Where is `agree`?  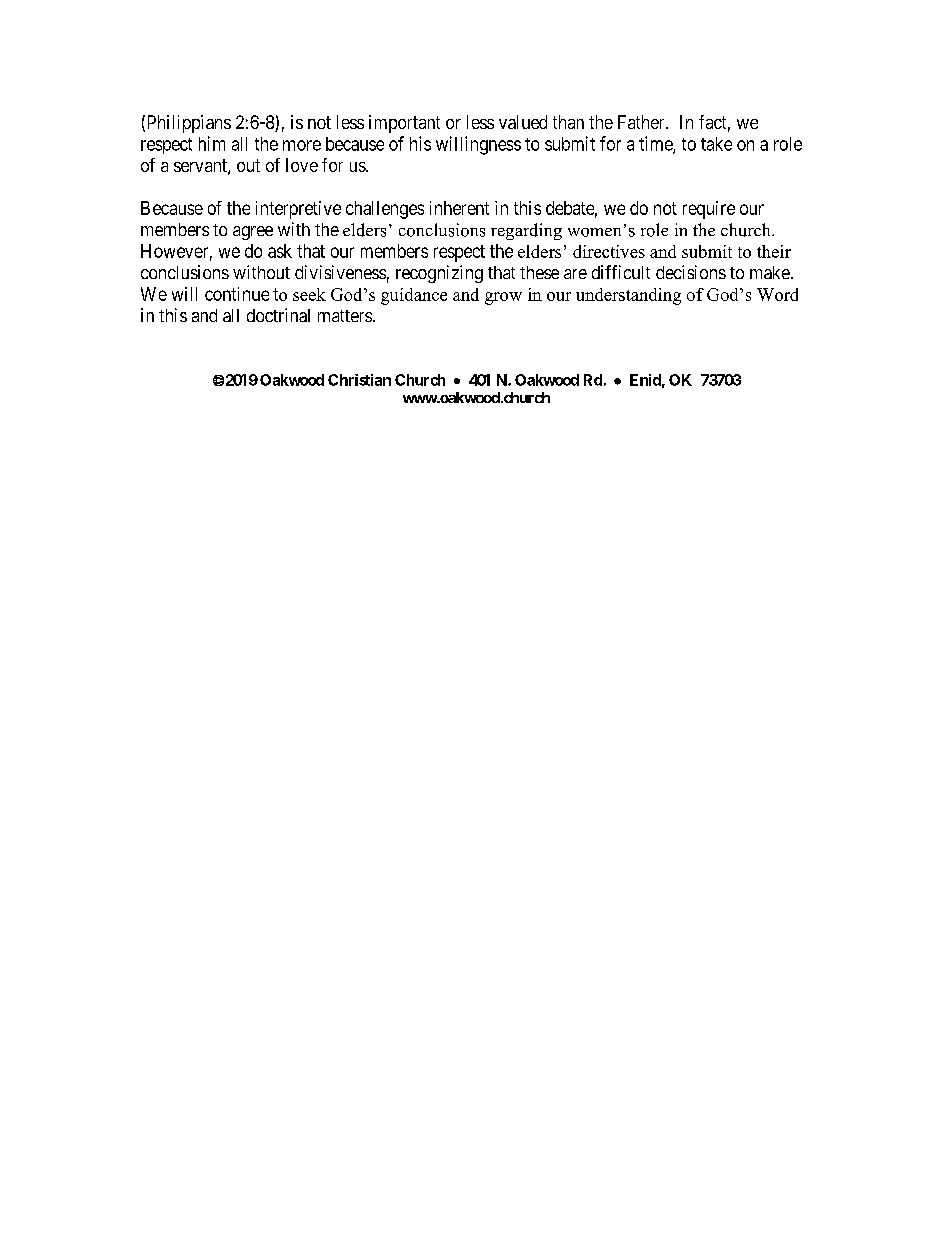 agree is located at coordinates (253, 233).
